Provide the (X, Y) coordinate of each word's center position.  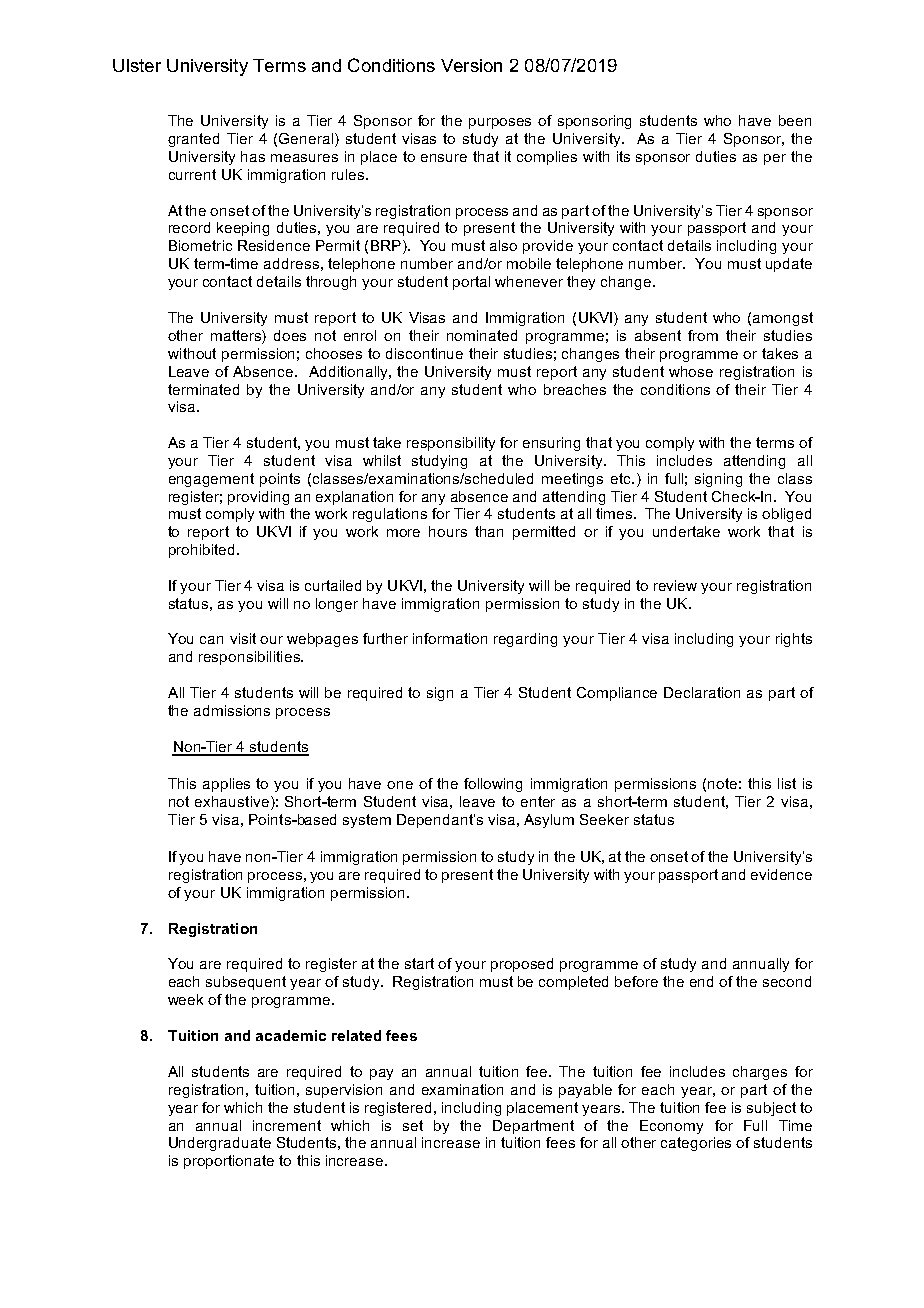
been (795, 120)
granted (193, 140)
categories (696, 1144)
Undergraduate (220, 1144)
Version (471, 65)
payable (585, 1091)
